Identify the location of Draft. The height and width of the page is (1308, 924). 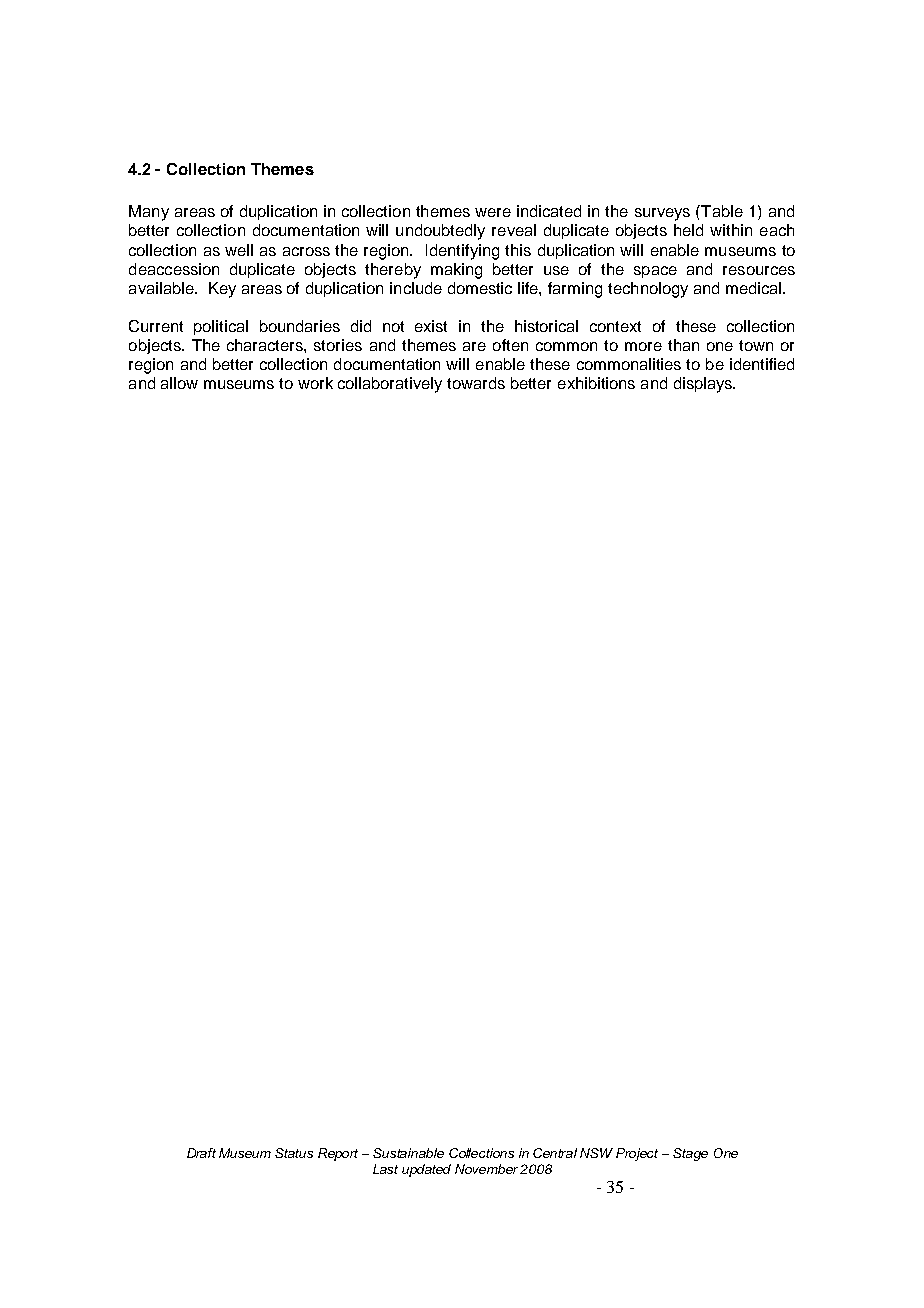
(201, 1153).
